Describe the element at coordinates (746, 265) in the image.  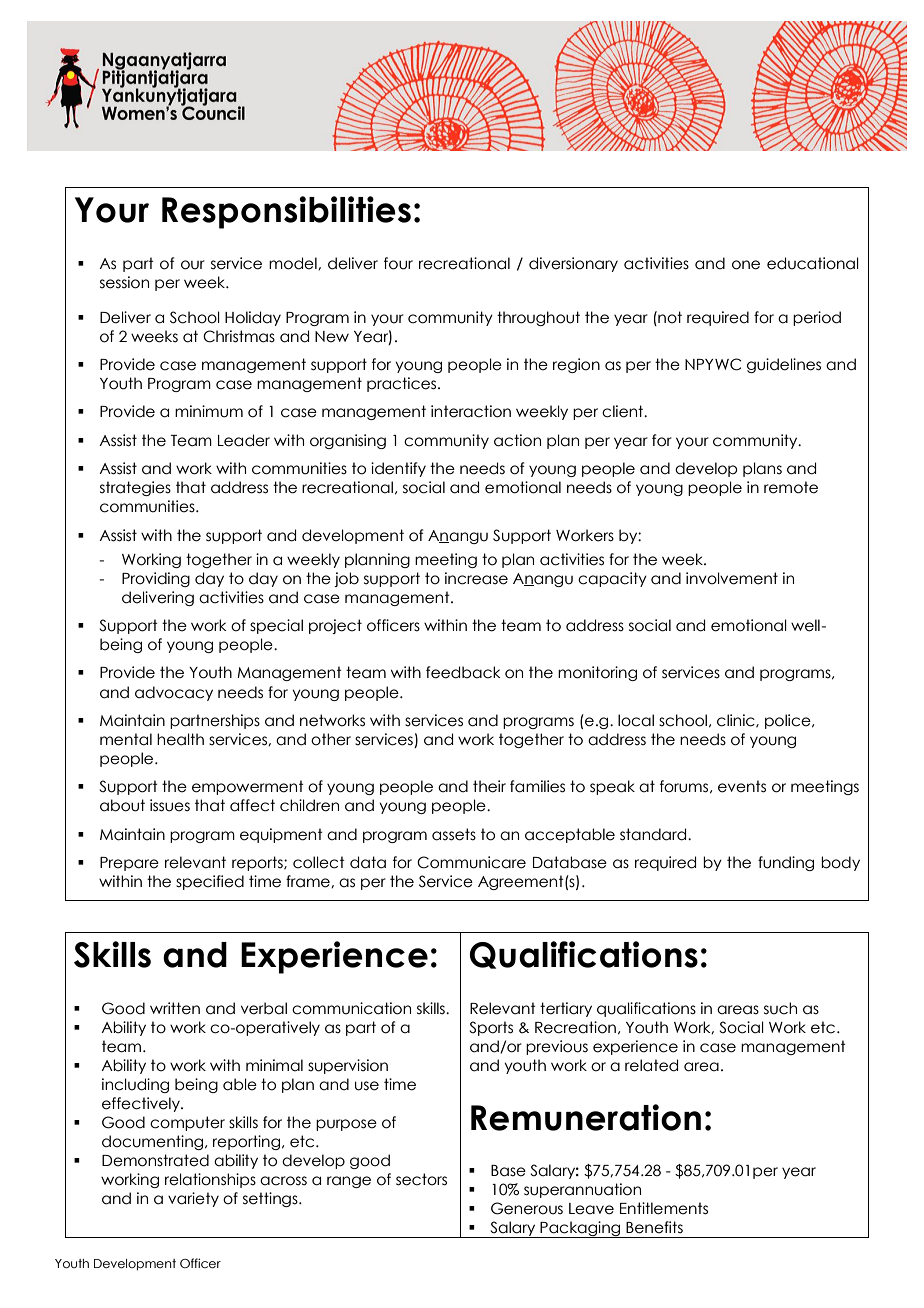
I see `one` at that location.
